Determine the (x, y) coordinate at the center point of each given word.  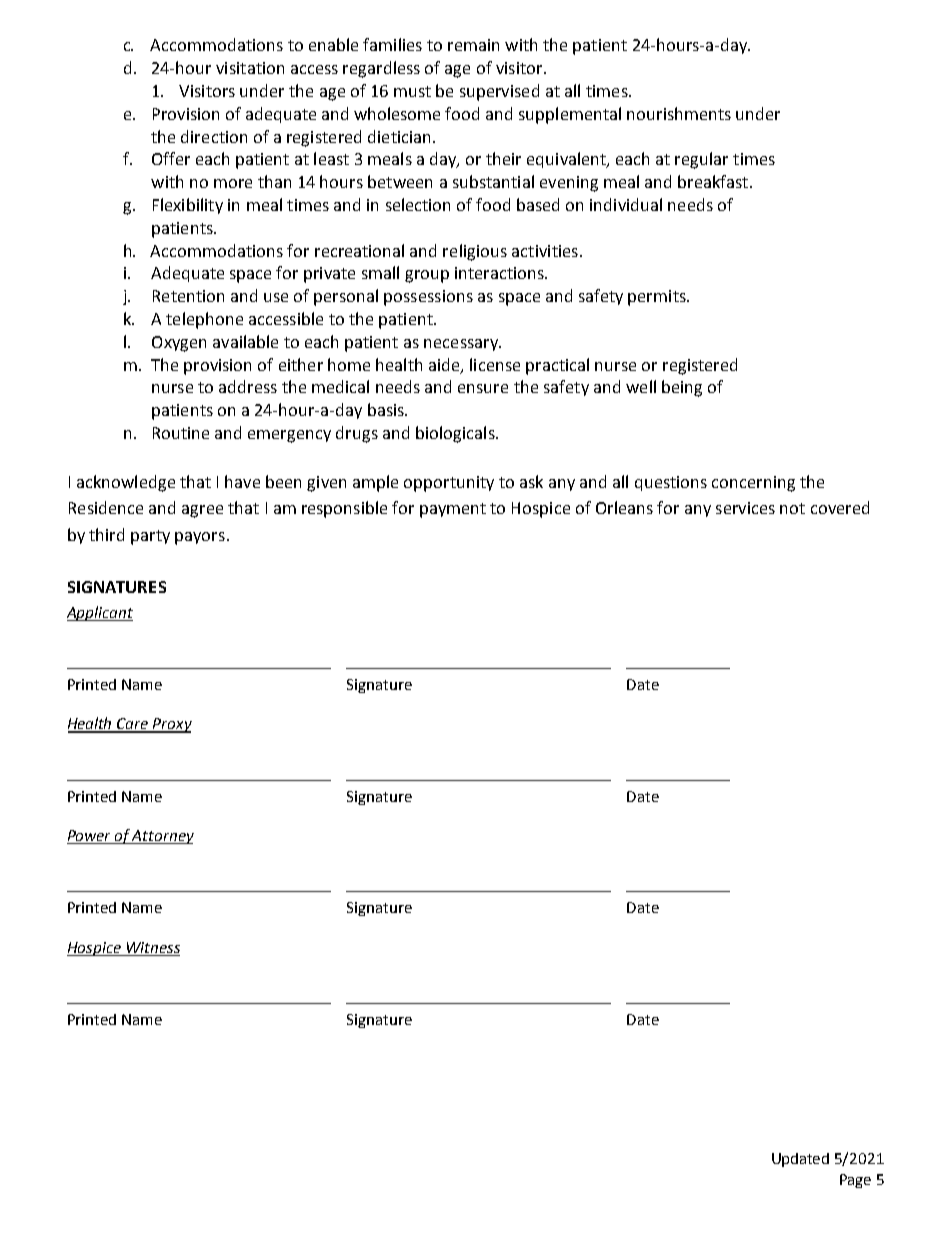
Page (855, 1181)
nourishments (679, 113)
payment (453, 510)
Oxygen (179, 344)
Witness (152, 949)
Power (90, 837)
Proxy (171, 725)
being (682, 388)
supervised (499, 92)
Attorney (162, 837)
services (745, 508)
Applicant (100, 613)
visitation (250, 68)
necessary (462, 345)
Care (133, 725)
